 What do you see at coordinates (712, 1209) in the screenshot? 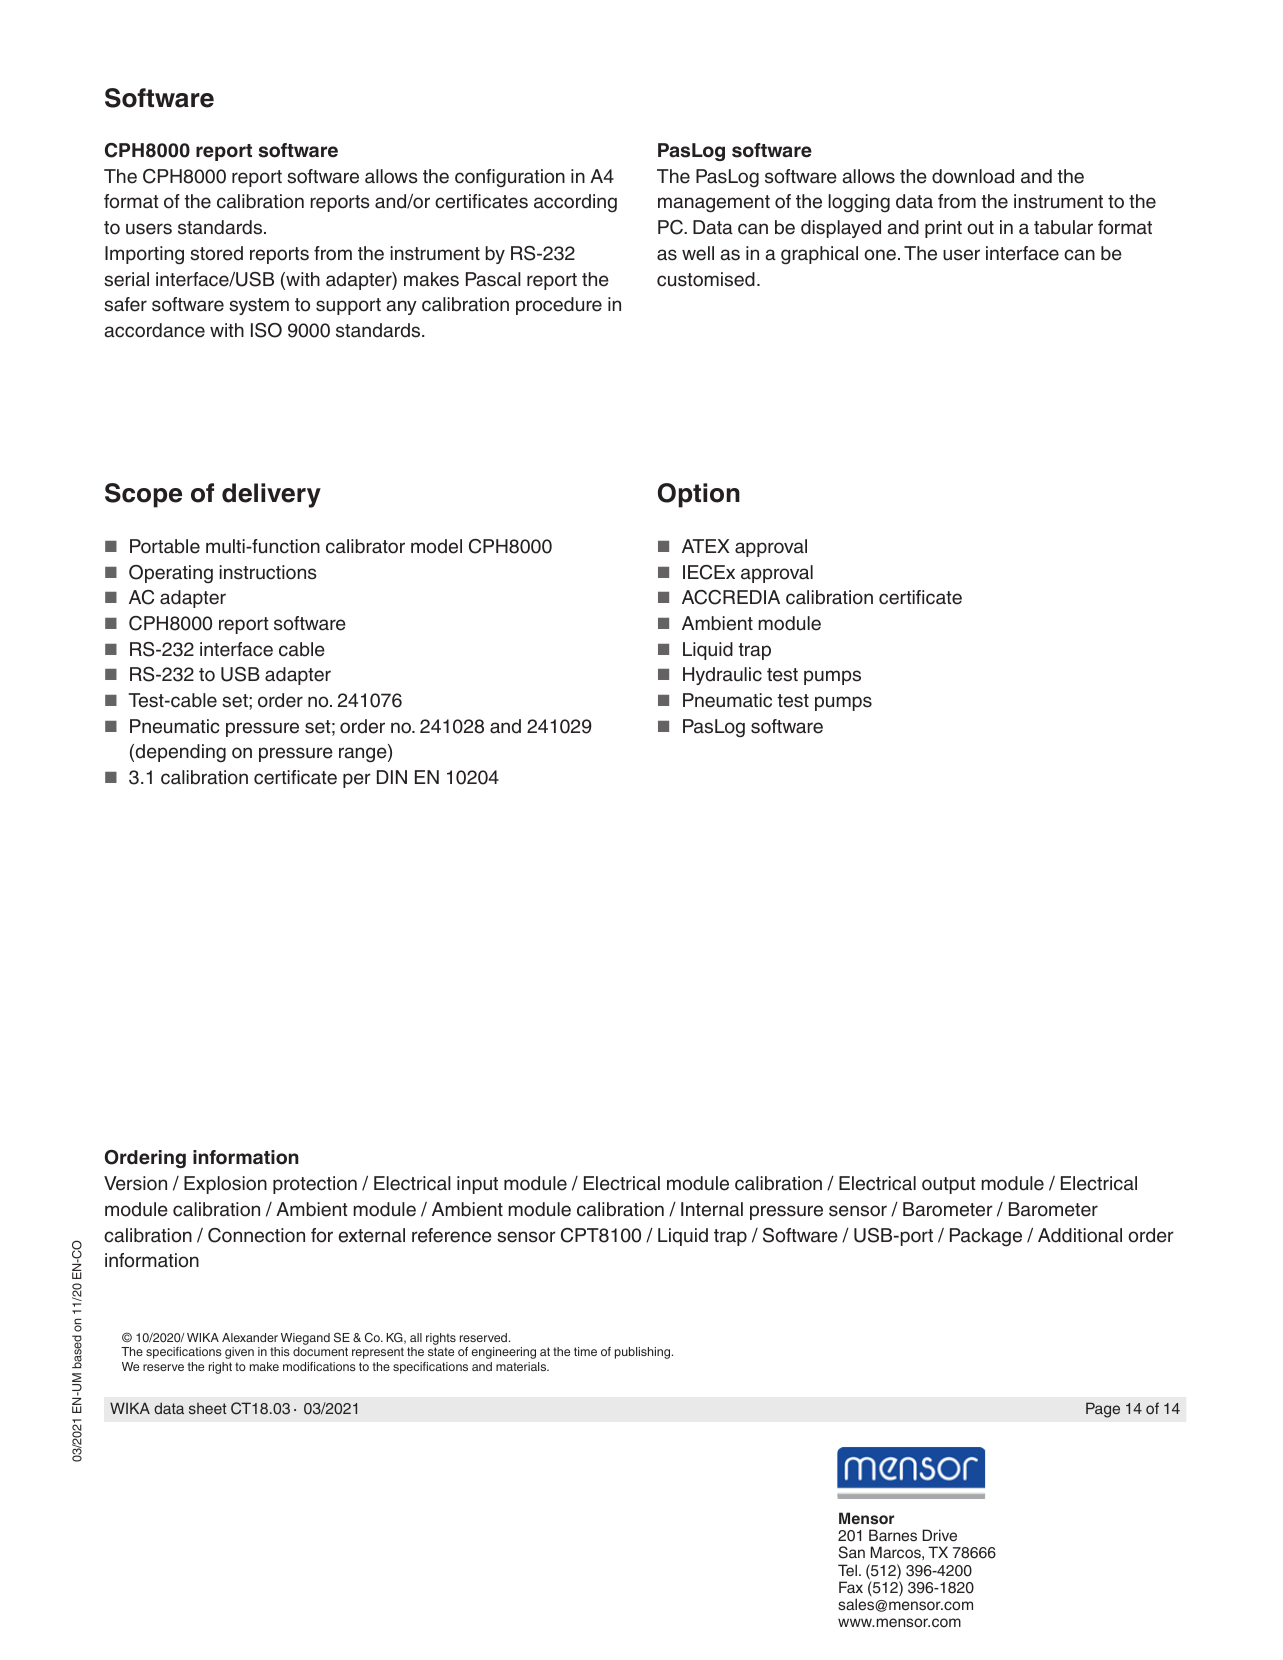
I see `Internal` at bounding box center [712, 1209].
